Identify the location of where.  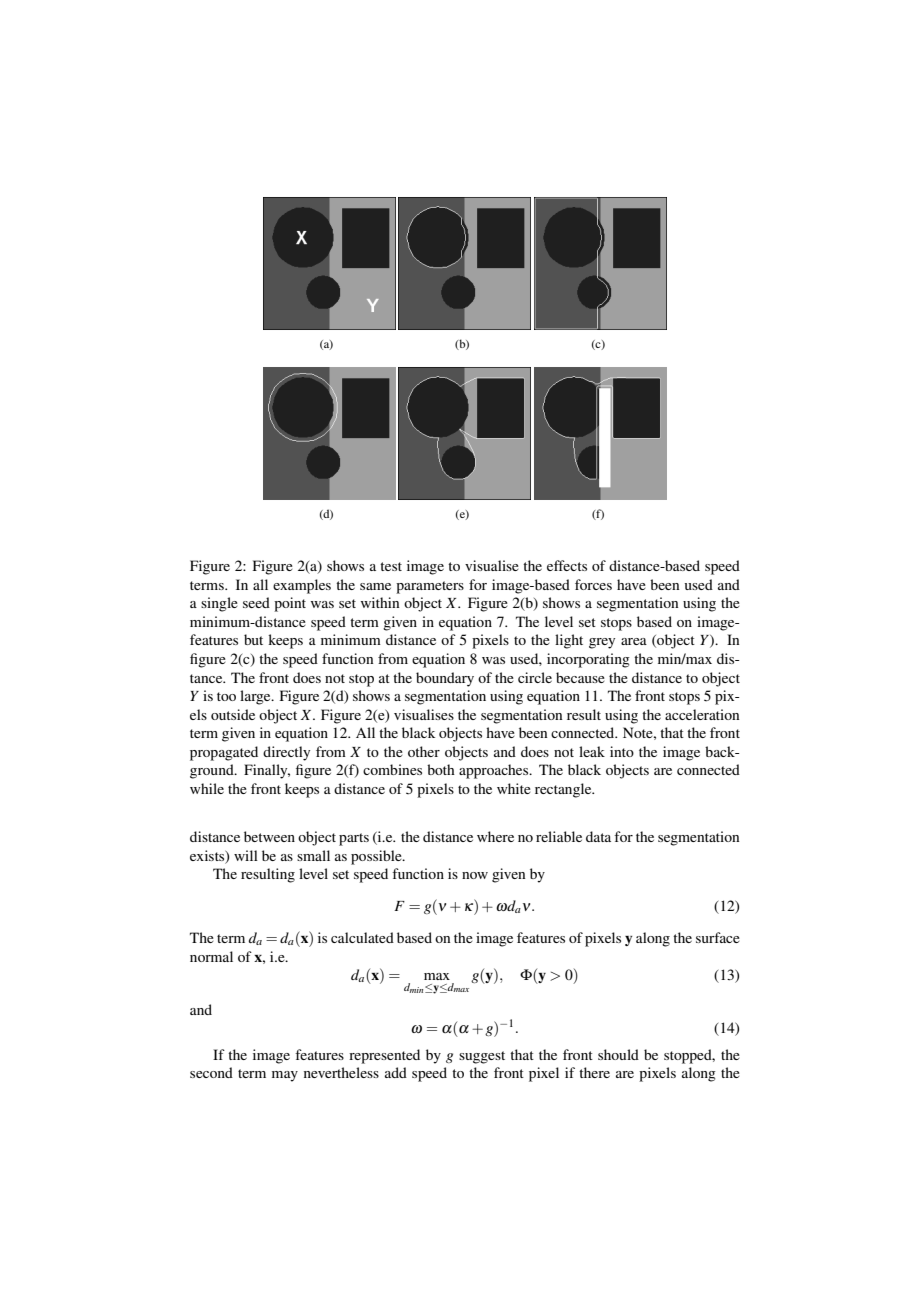
(495, 836).
